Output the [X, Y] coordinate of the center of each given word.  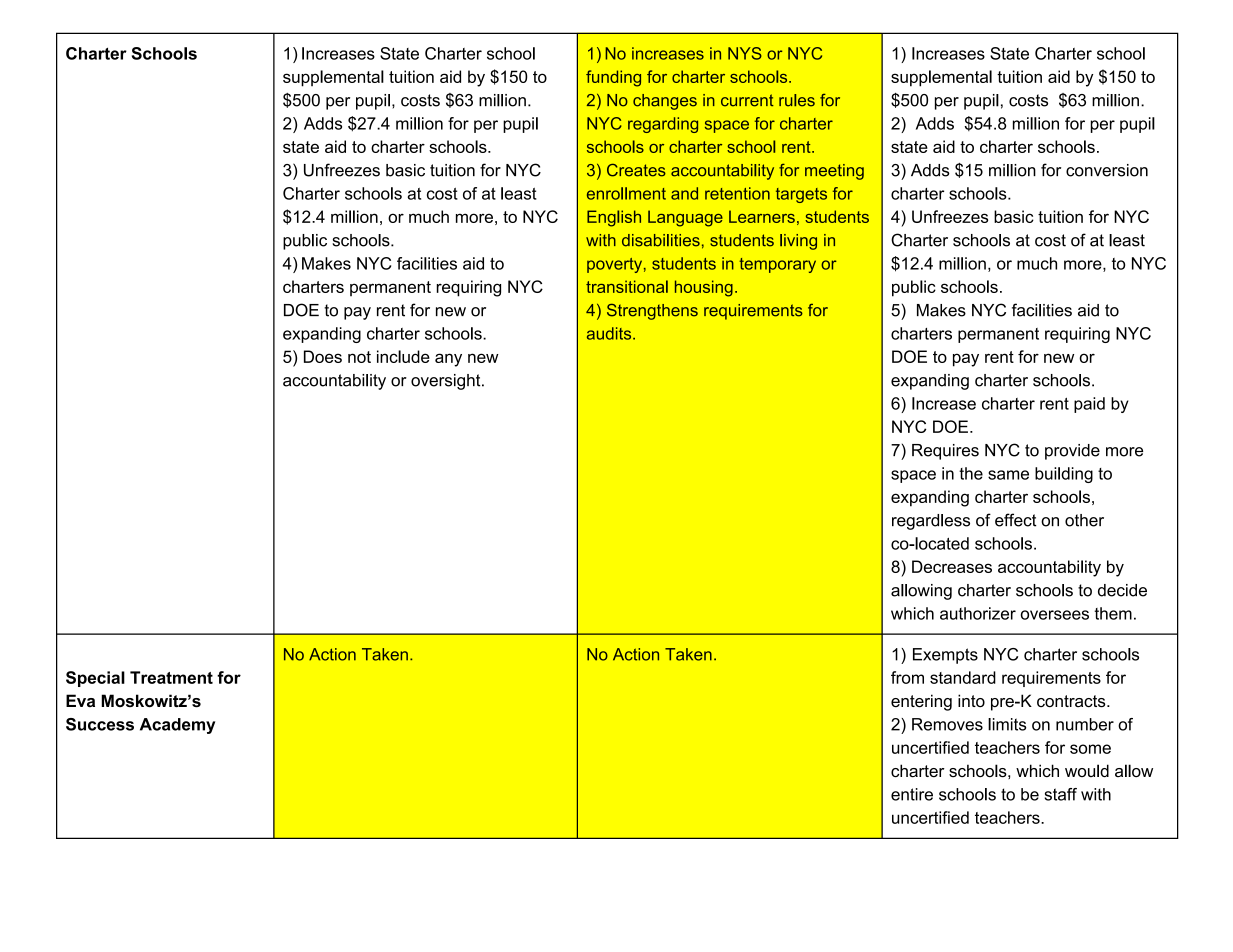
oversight [447, 382]
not [359, 357]
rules [797, 100]
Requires [945, 452]
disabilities [661, 240]
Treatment [171, 677]
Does [323, 356]
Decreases [952, 566]
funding [613, 78]
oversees [1055, 615]
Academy [177, 726]
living [798, 242]
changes [665, 102]
